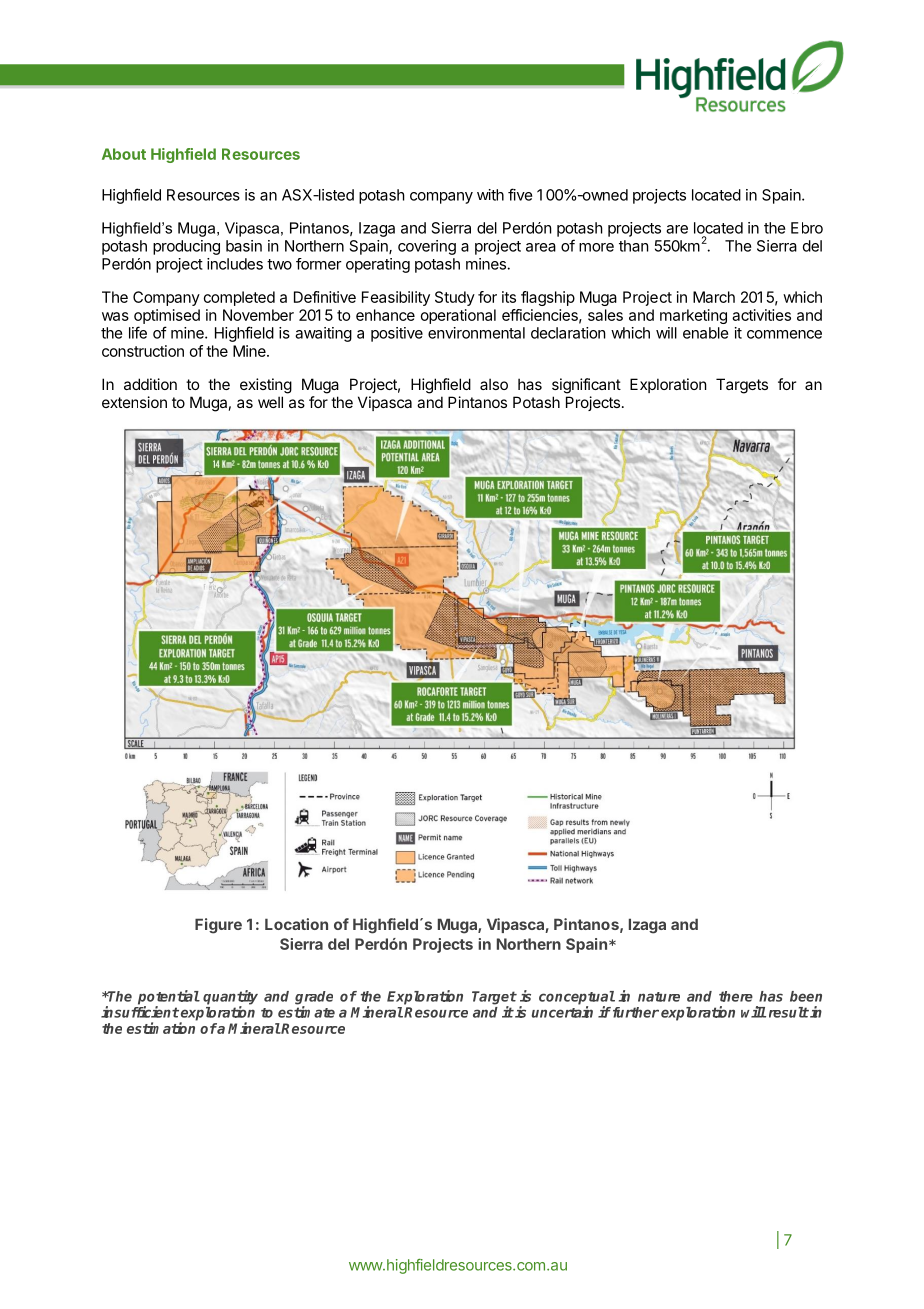  I want to click on than, so click(634, 246).
